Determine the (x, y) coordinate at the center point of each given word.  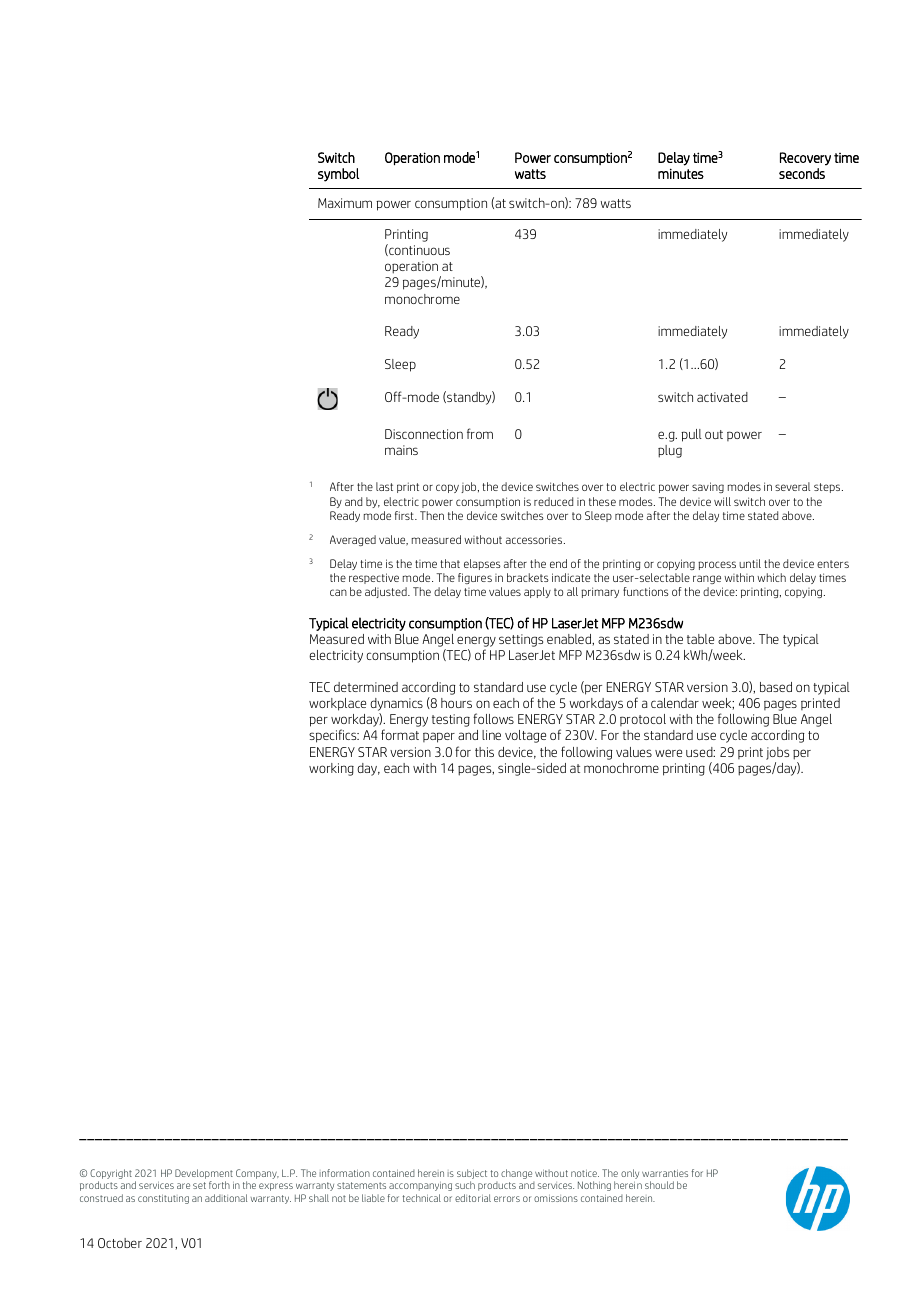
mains (401, 450)
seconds (802, 173)
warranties (665, 1173)
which (771, 577)
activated (722, 397)
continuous (418, 250)
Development (204, 1174)
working (331, 769)
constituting (163, 1199)
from (480, 433)
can (338, 592)
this (484, 752)
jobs (777, 753)
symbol (338, 175)
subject (472, 1174)
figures (475, 578)
